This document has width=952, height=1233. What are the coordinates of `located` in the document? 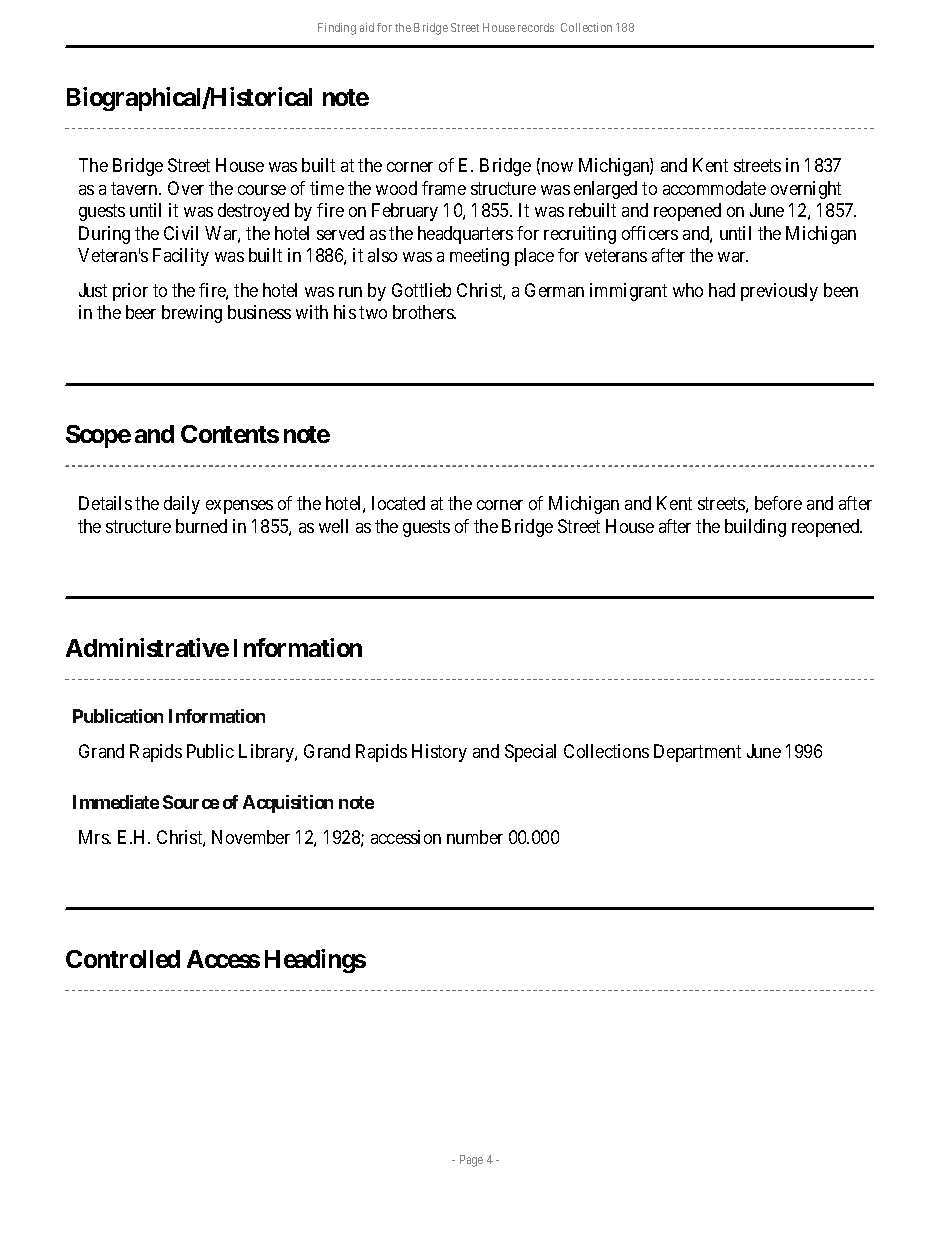 It's located at (398, 503).
